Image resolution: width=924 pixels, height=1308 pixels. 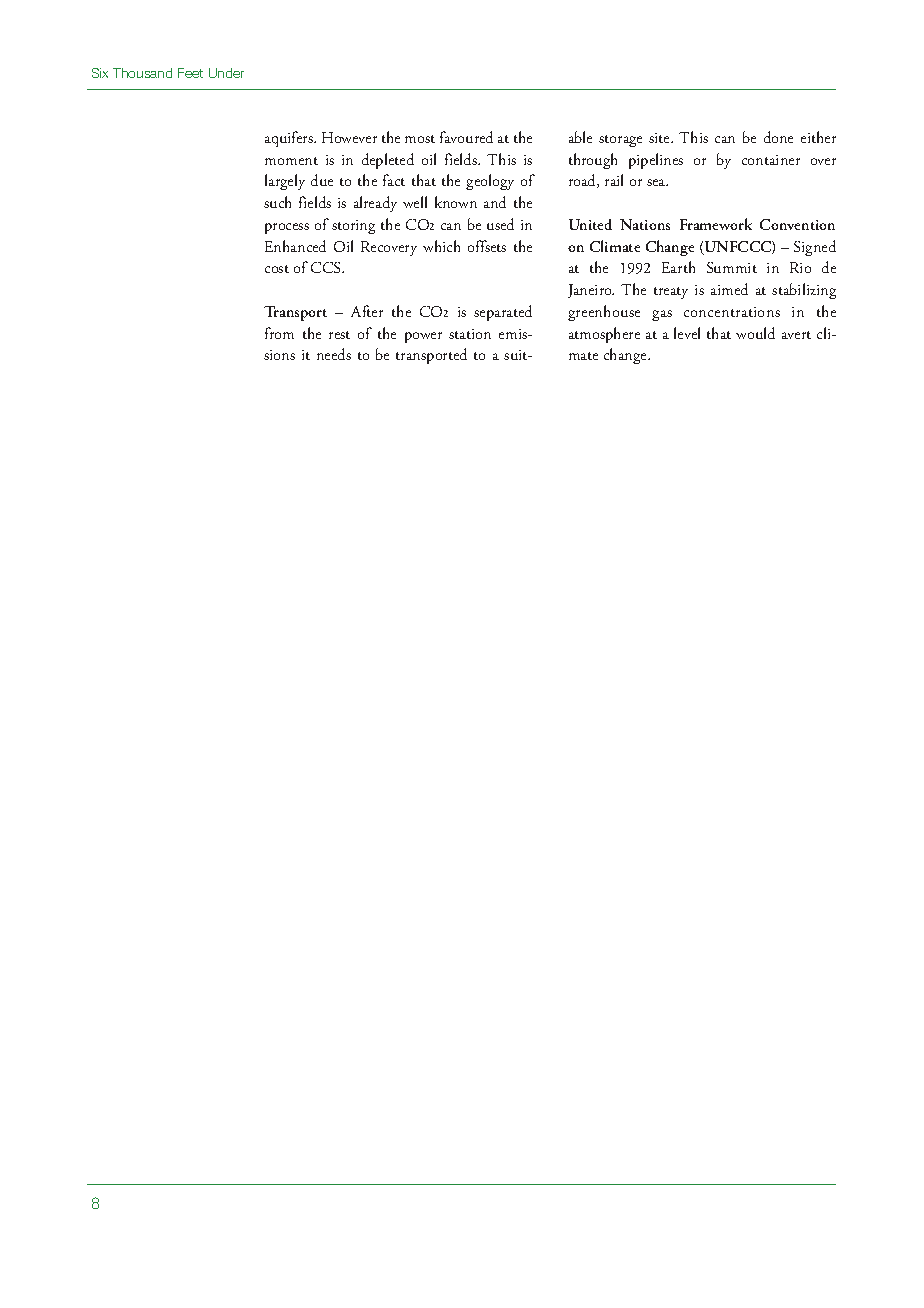 What do you see at coordinates (716, 224) in the screenshot?
I see `Framework` at bounding box center [716, 224].
